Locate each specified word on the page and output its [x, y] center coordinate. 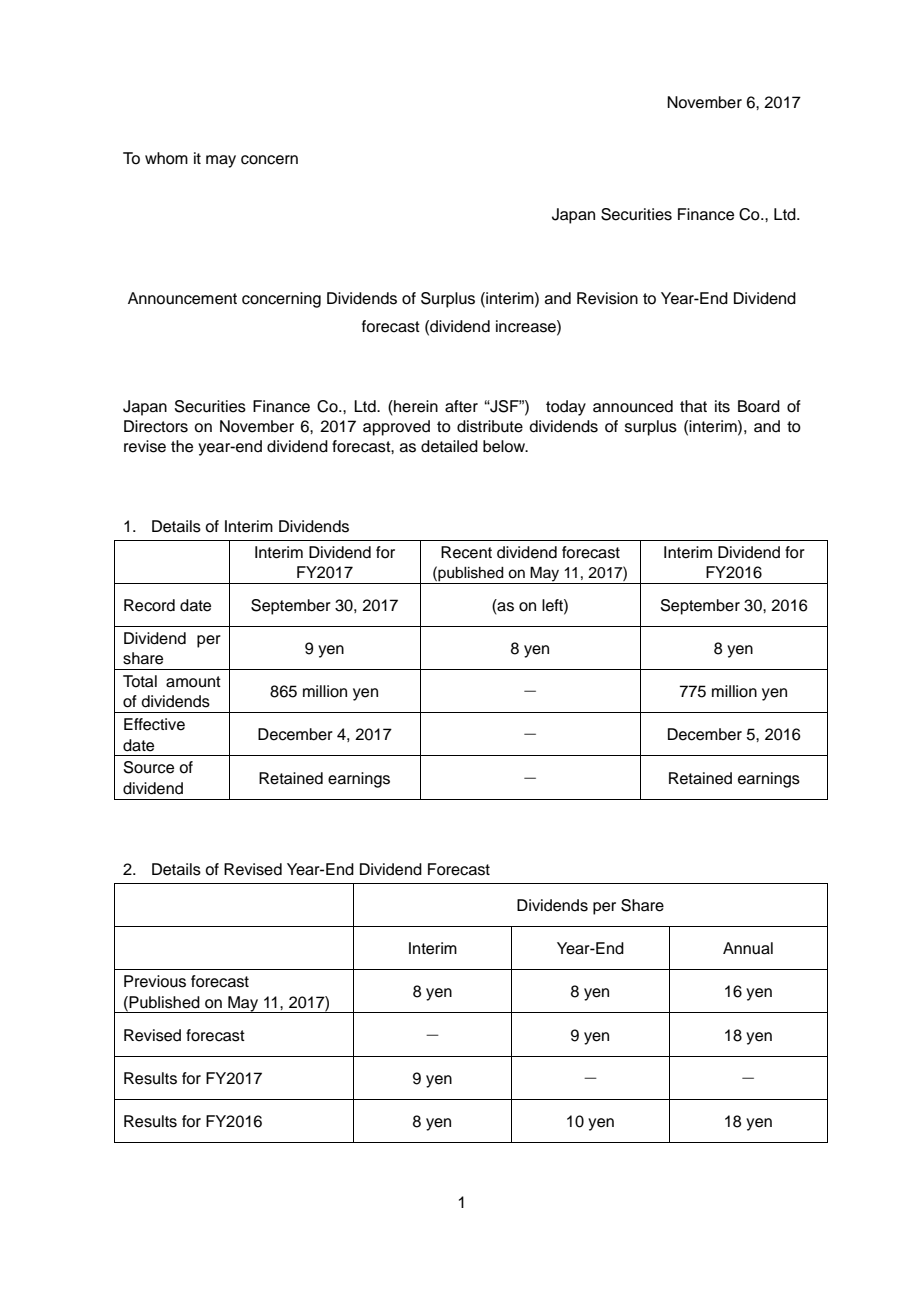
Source [149, 767]
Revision [607, 298]
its [722, 406]
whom [166, 158]
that [693, 406]
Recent [466, 552]
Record [149, 605]
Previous [155, 981]
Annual [748, 948]
